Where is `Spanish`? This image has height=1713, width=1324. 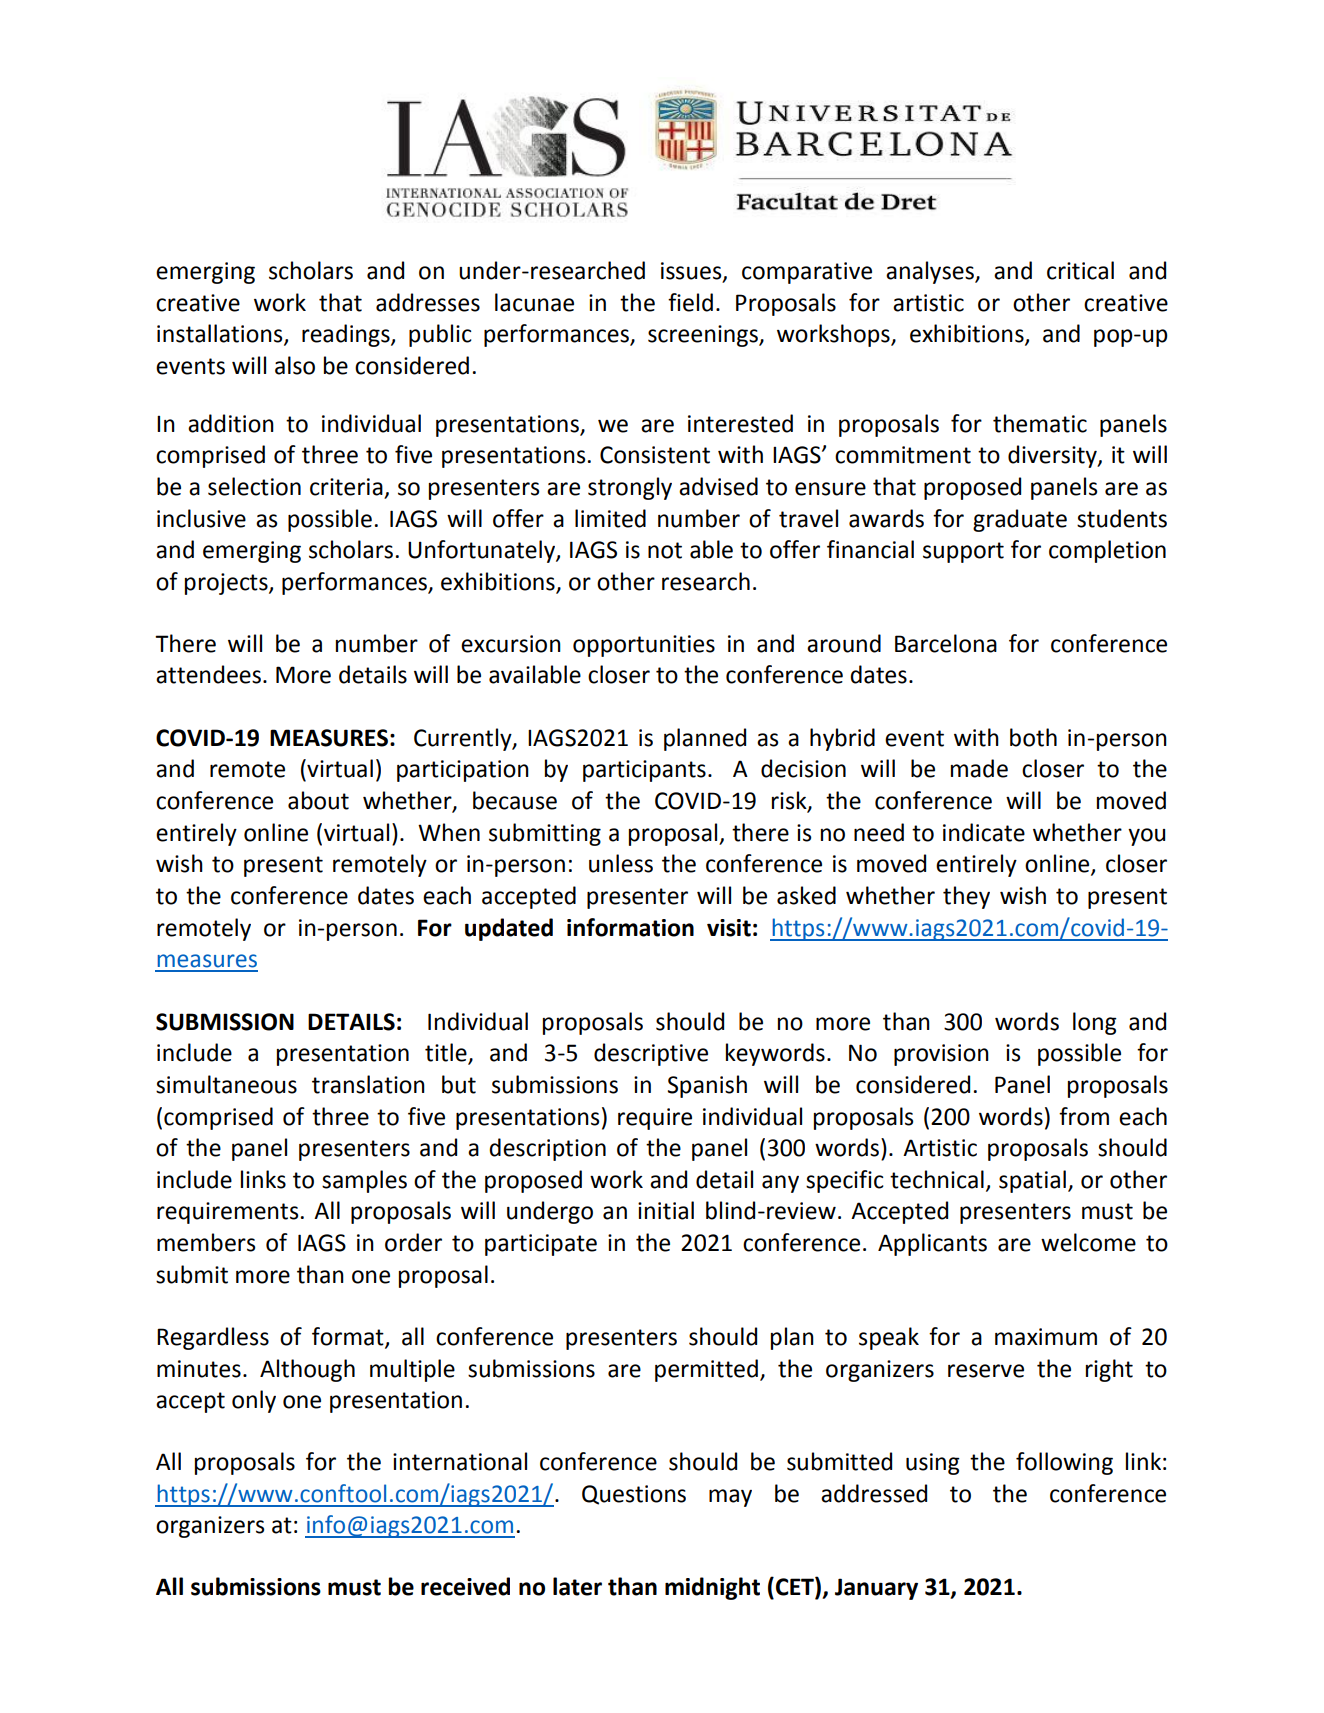
Spanish is located at coordinates (707, 1086).
